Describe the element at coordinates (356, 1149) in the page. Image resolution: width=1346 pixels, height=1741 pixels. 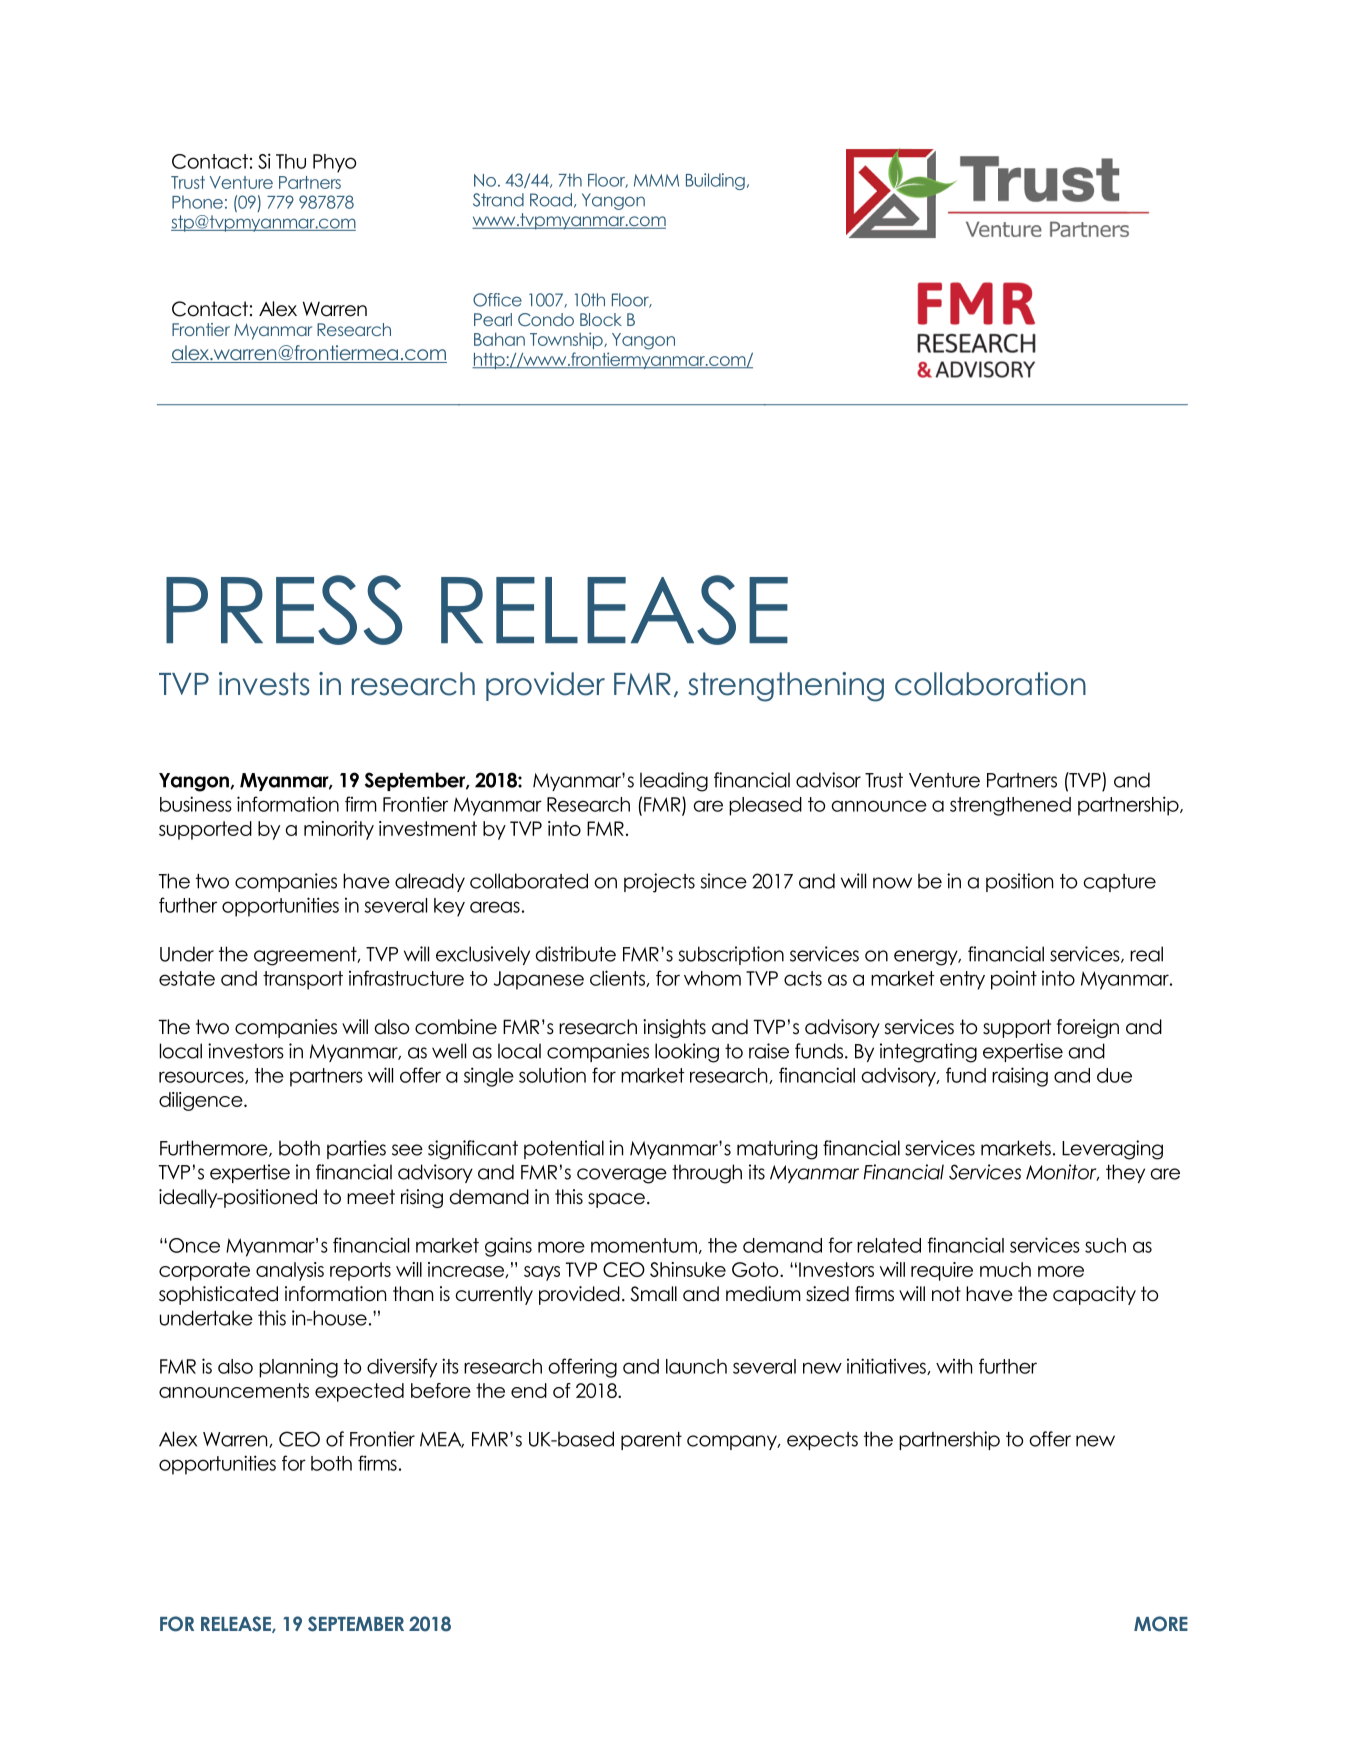
I see `parties` at that location.
